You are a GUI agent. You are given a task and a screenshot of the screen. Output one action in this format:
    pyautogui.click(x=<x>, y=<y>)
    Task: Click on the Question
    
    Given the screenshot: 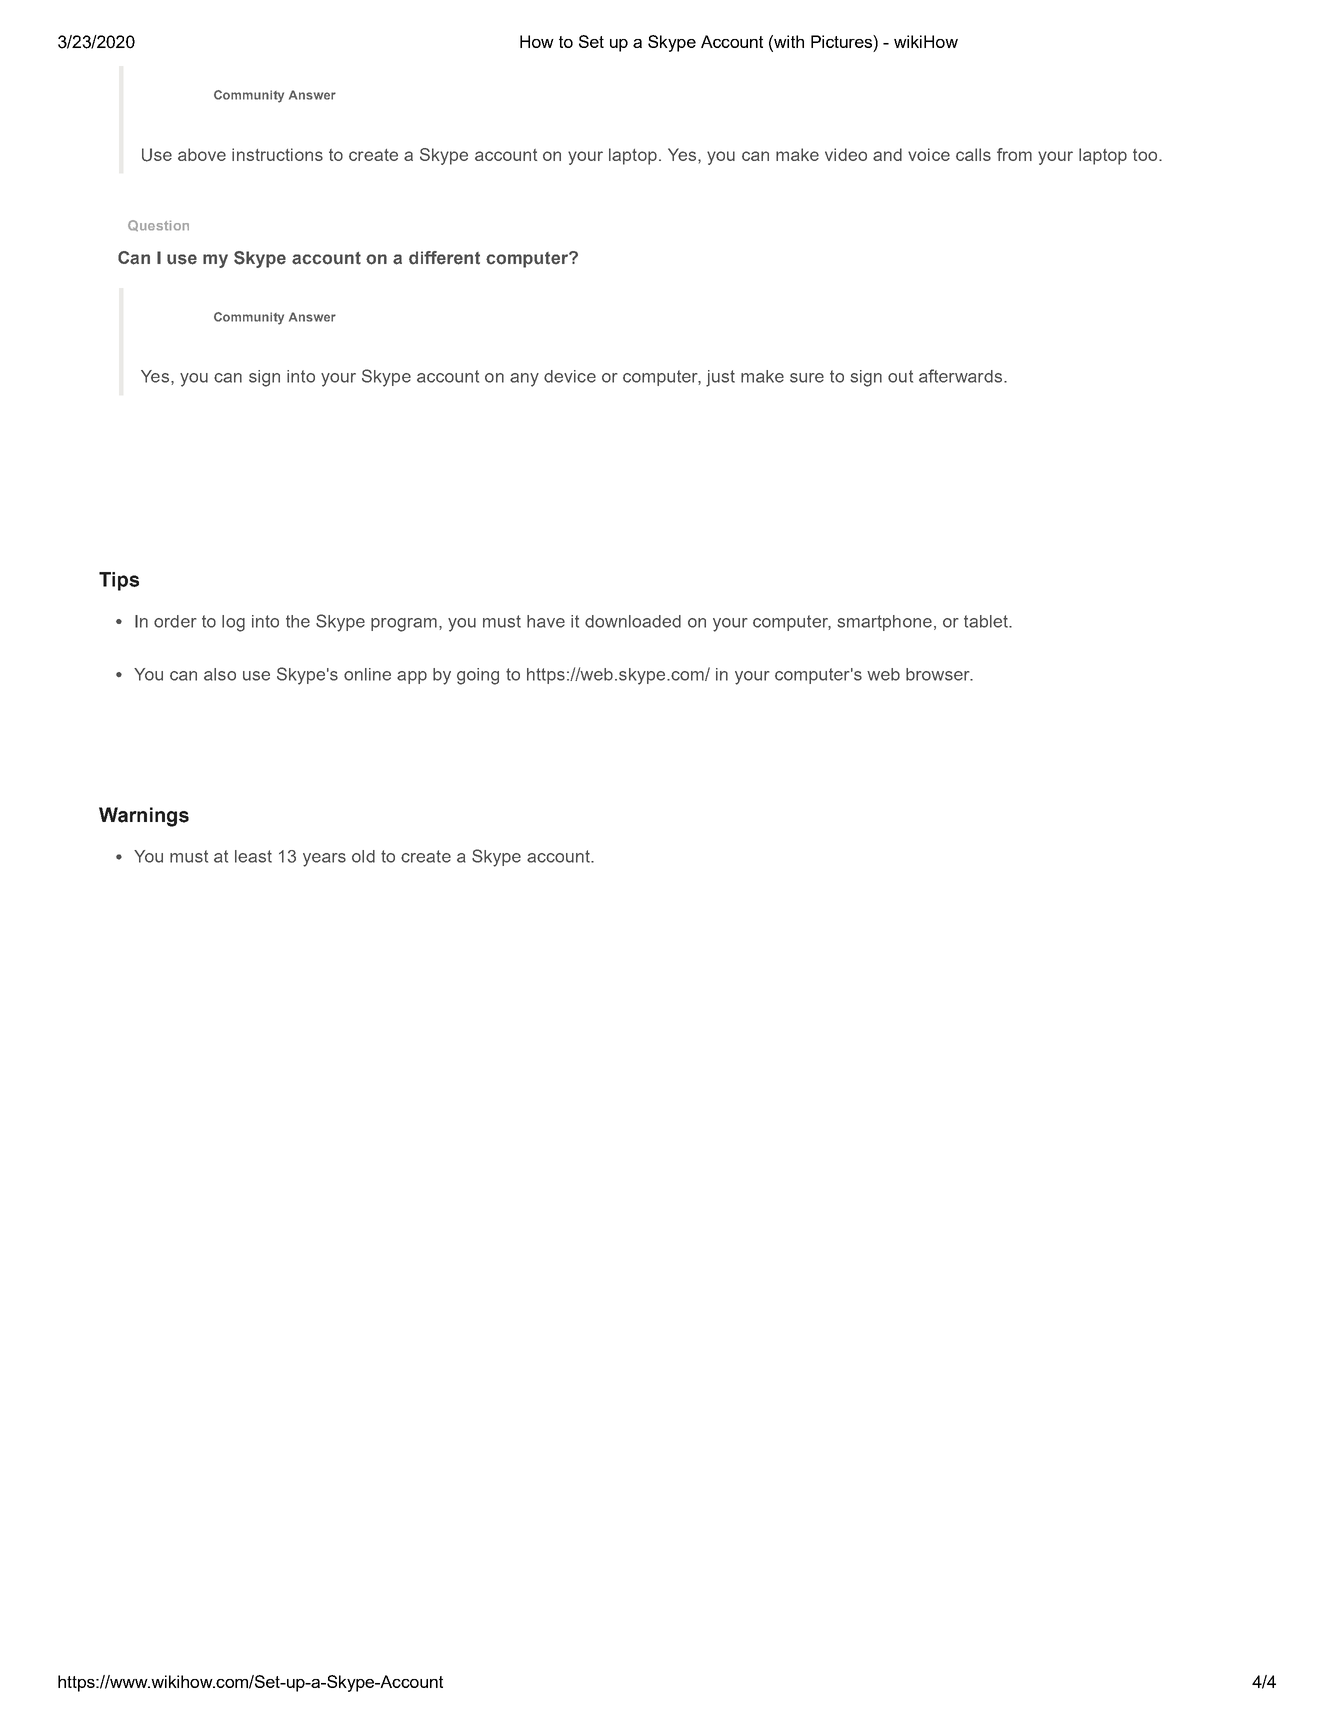 What is the action you would take?
    pyautogui.click(x=158, y=225)
